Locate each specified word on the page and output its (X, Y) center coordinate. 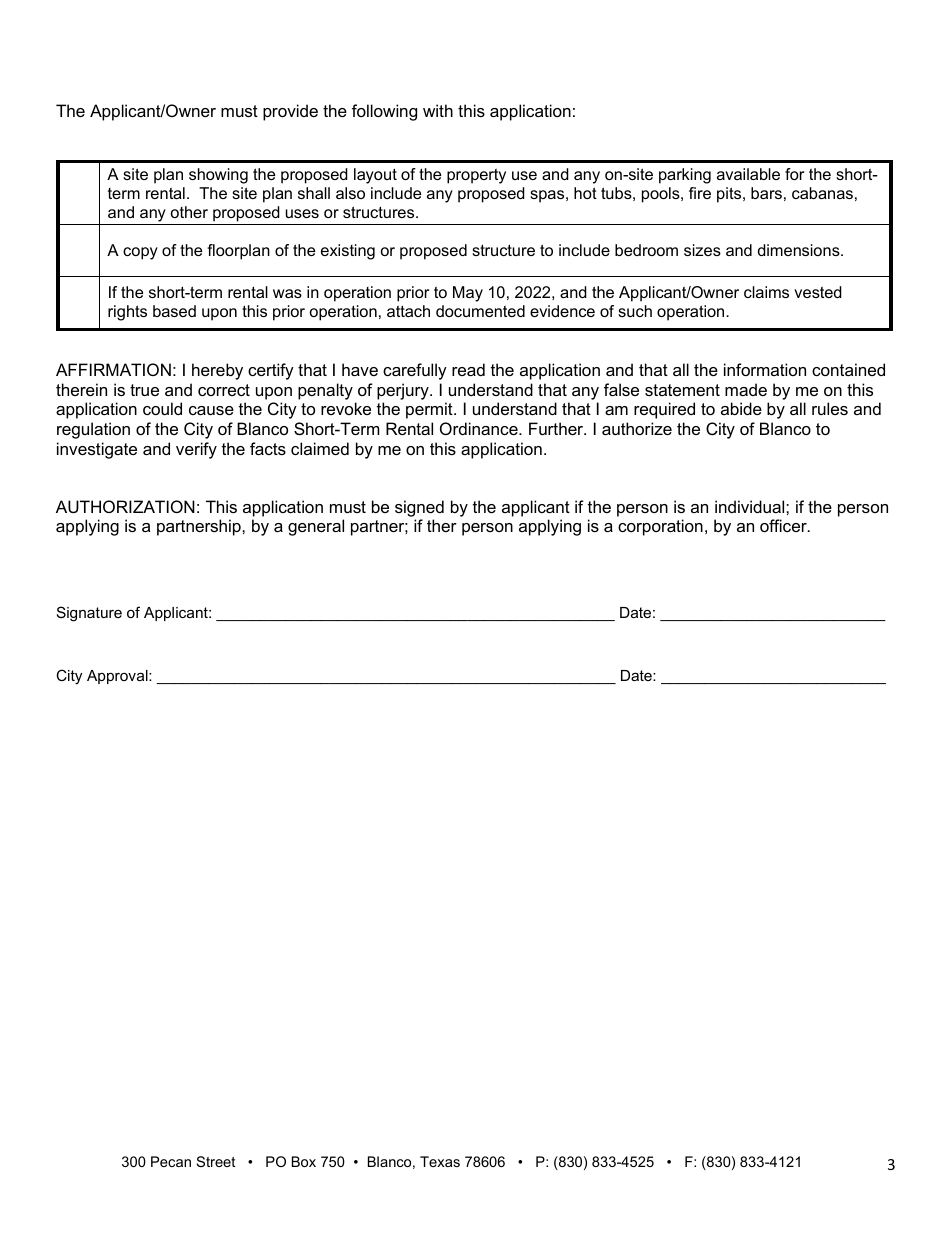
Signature (89, 614)
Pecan (171, 1161)
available (748, 174)
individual (751, 506)
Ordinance (480, 428)
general (316, 527)
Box (304, 1161)
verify (196, 450)
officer (784, 525)
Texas (440, 1161)
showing (218, 176)
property (476, 176)
